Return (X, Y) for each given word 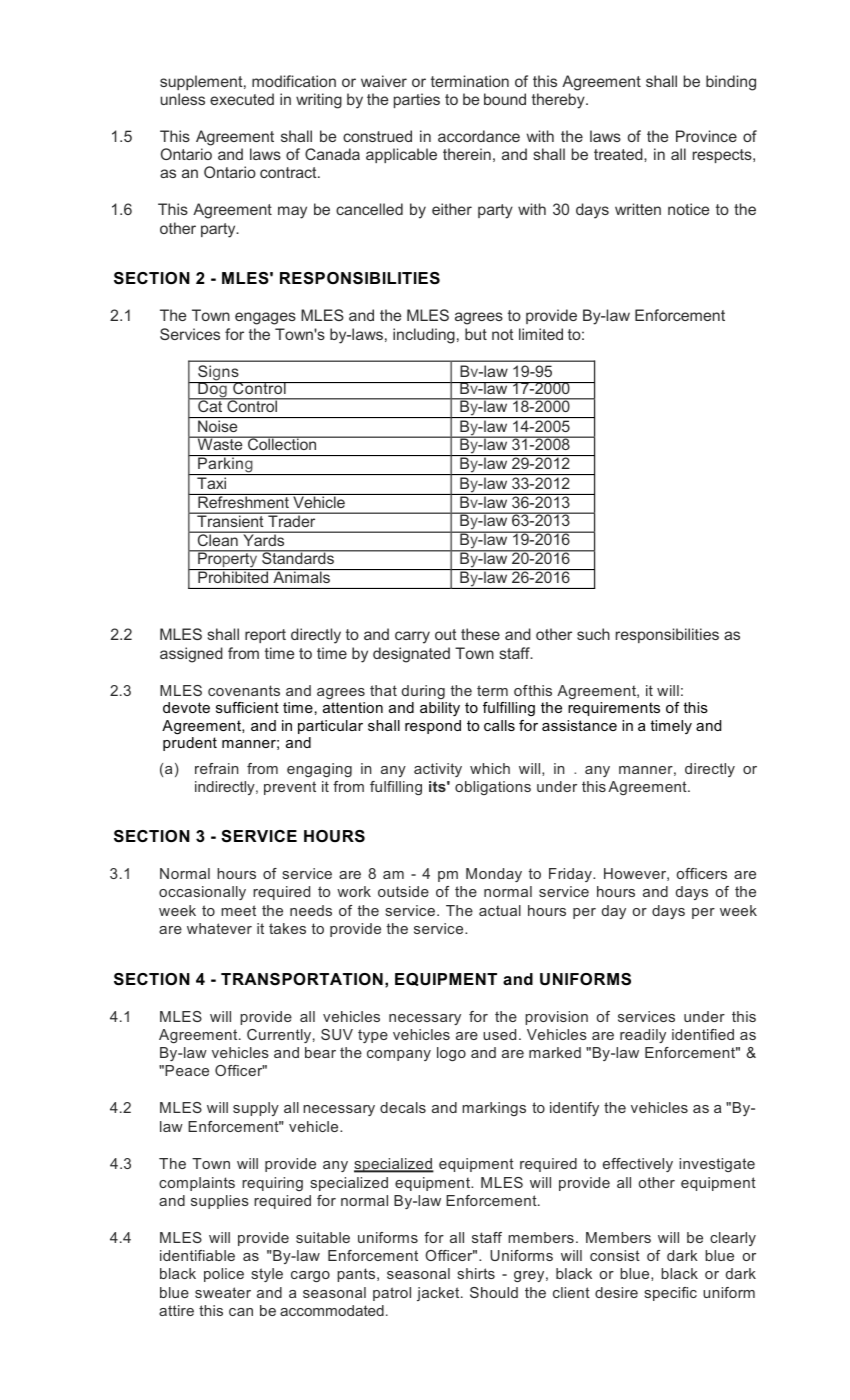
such (593, 634)
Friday (571, 875)
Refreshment (243, 501)
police (224, 1275)
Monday (494, 875)
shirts (476, 1273)
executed (242, 99)
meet (238, 910)
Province (706, 136)
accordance (479, 136)
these (480, 634)
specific (670, 1294)
